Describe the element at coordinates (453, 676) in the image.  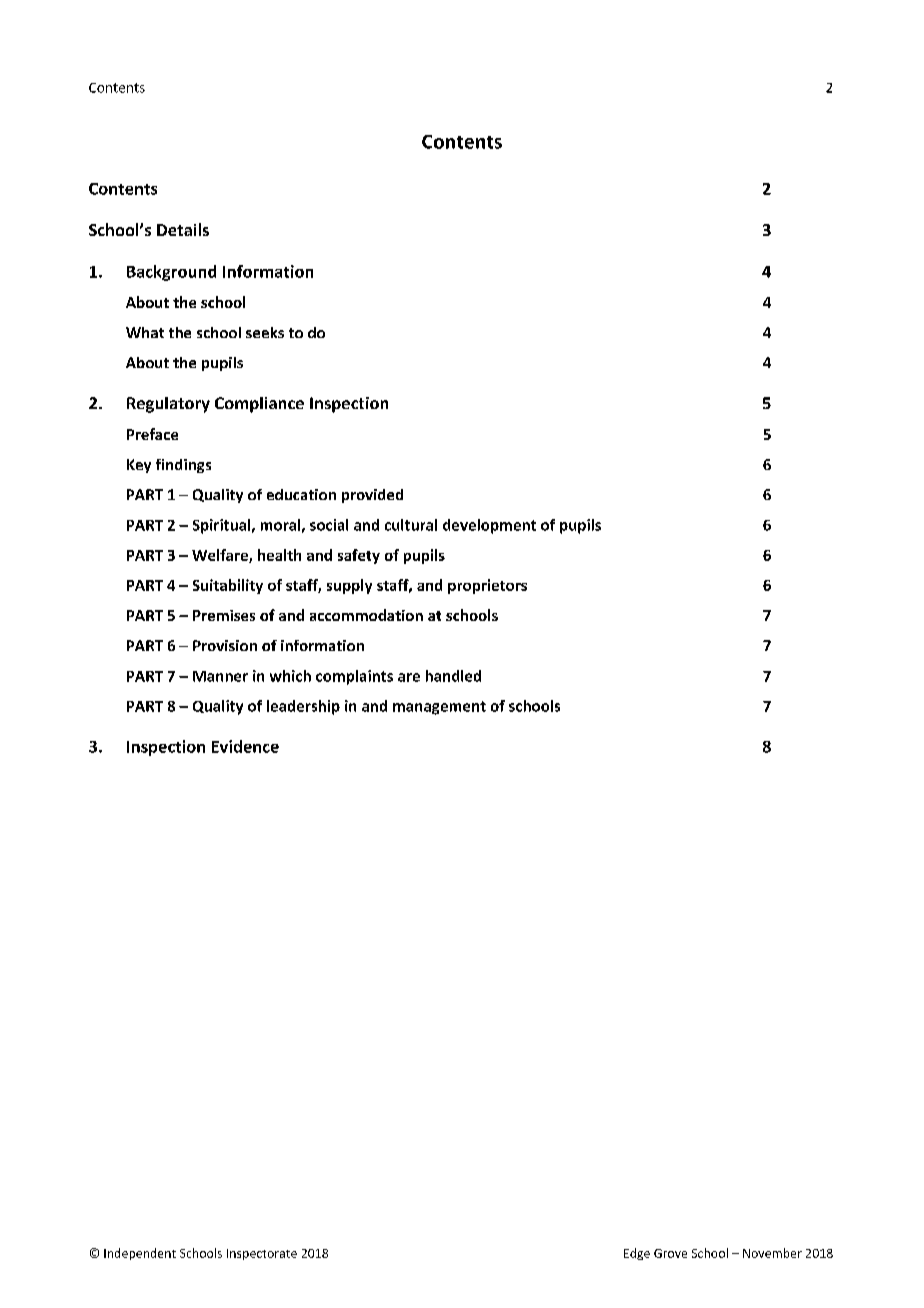
I see `handled` at that location.
